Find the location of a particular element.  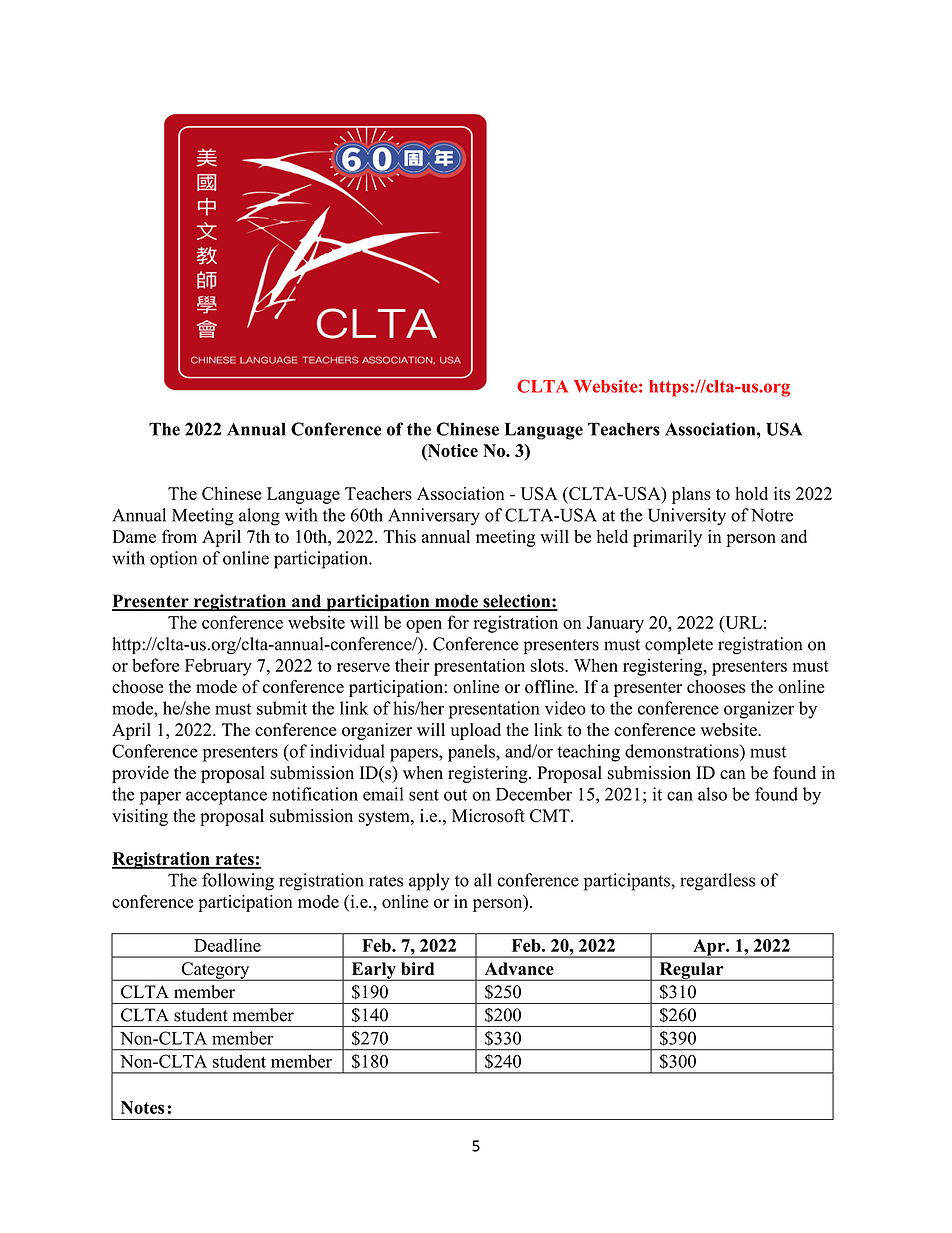

bird is located at coordinates (417, 968).
